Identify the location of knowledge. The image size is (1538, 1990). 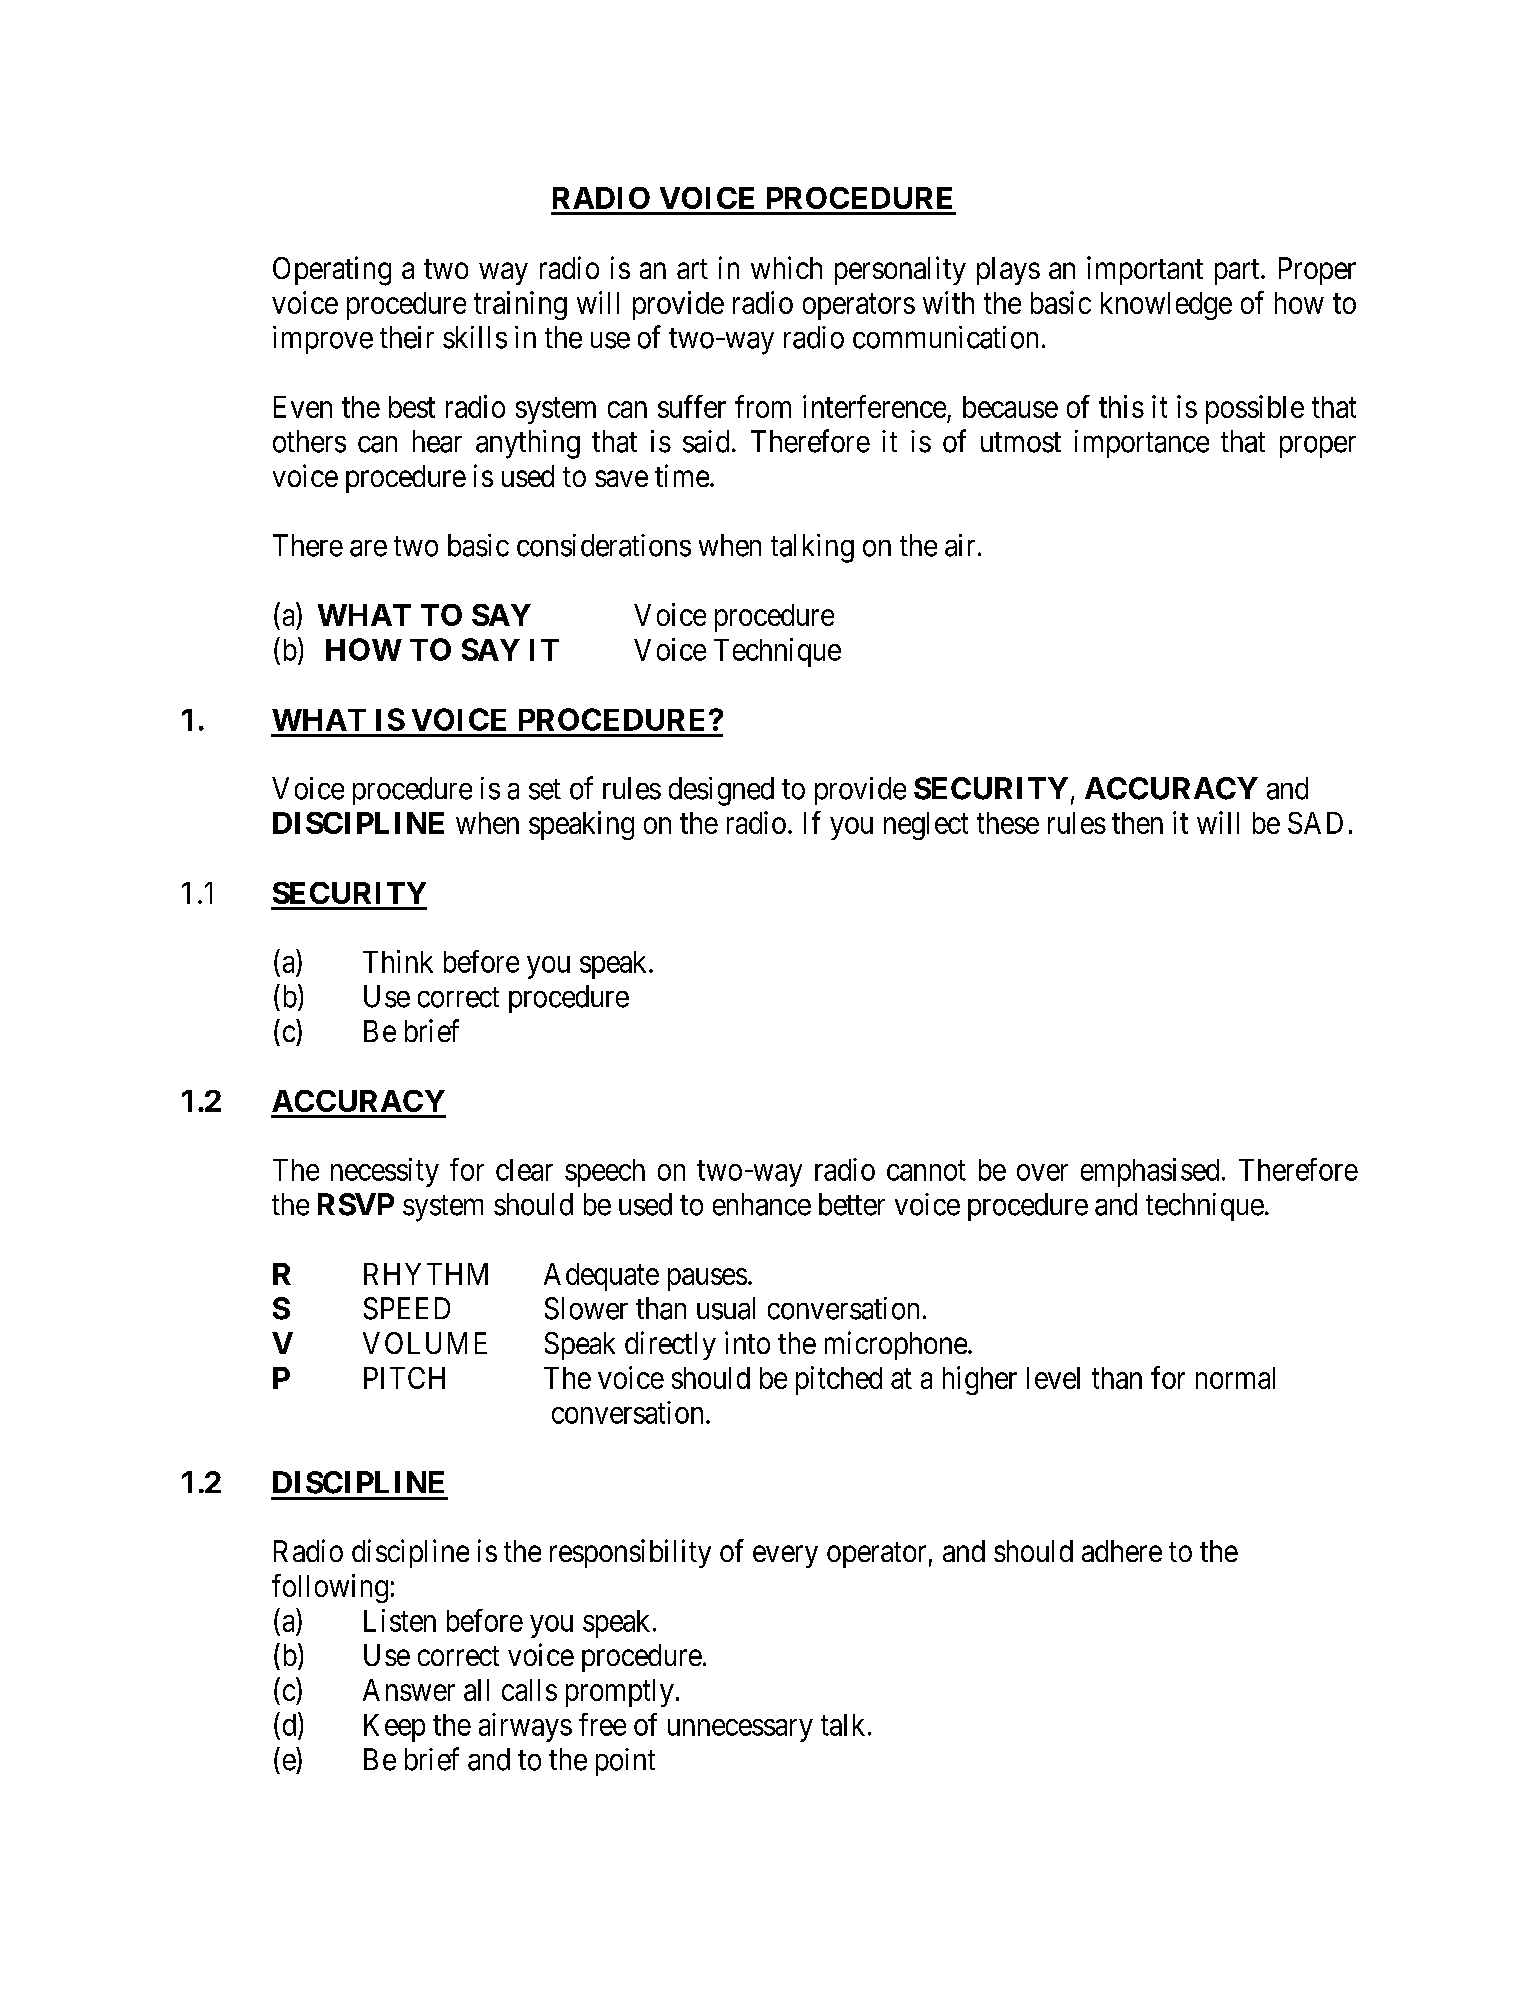
(1166, 306).
